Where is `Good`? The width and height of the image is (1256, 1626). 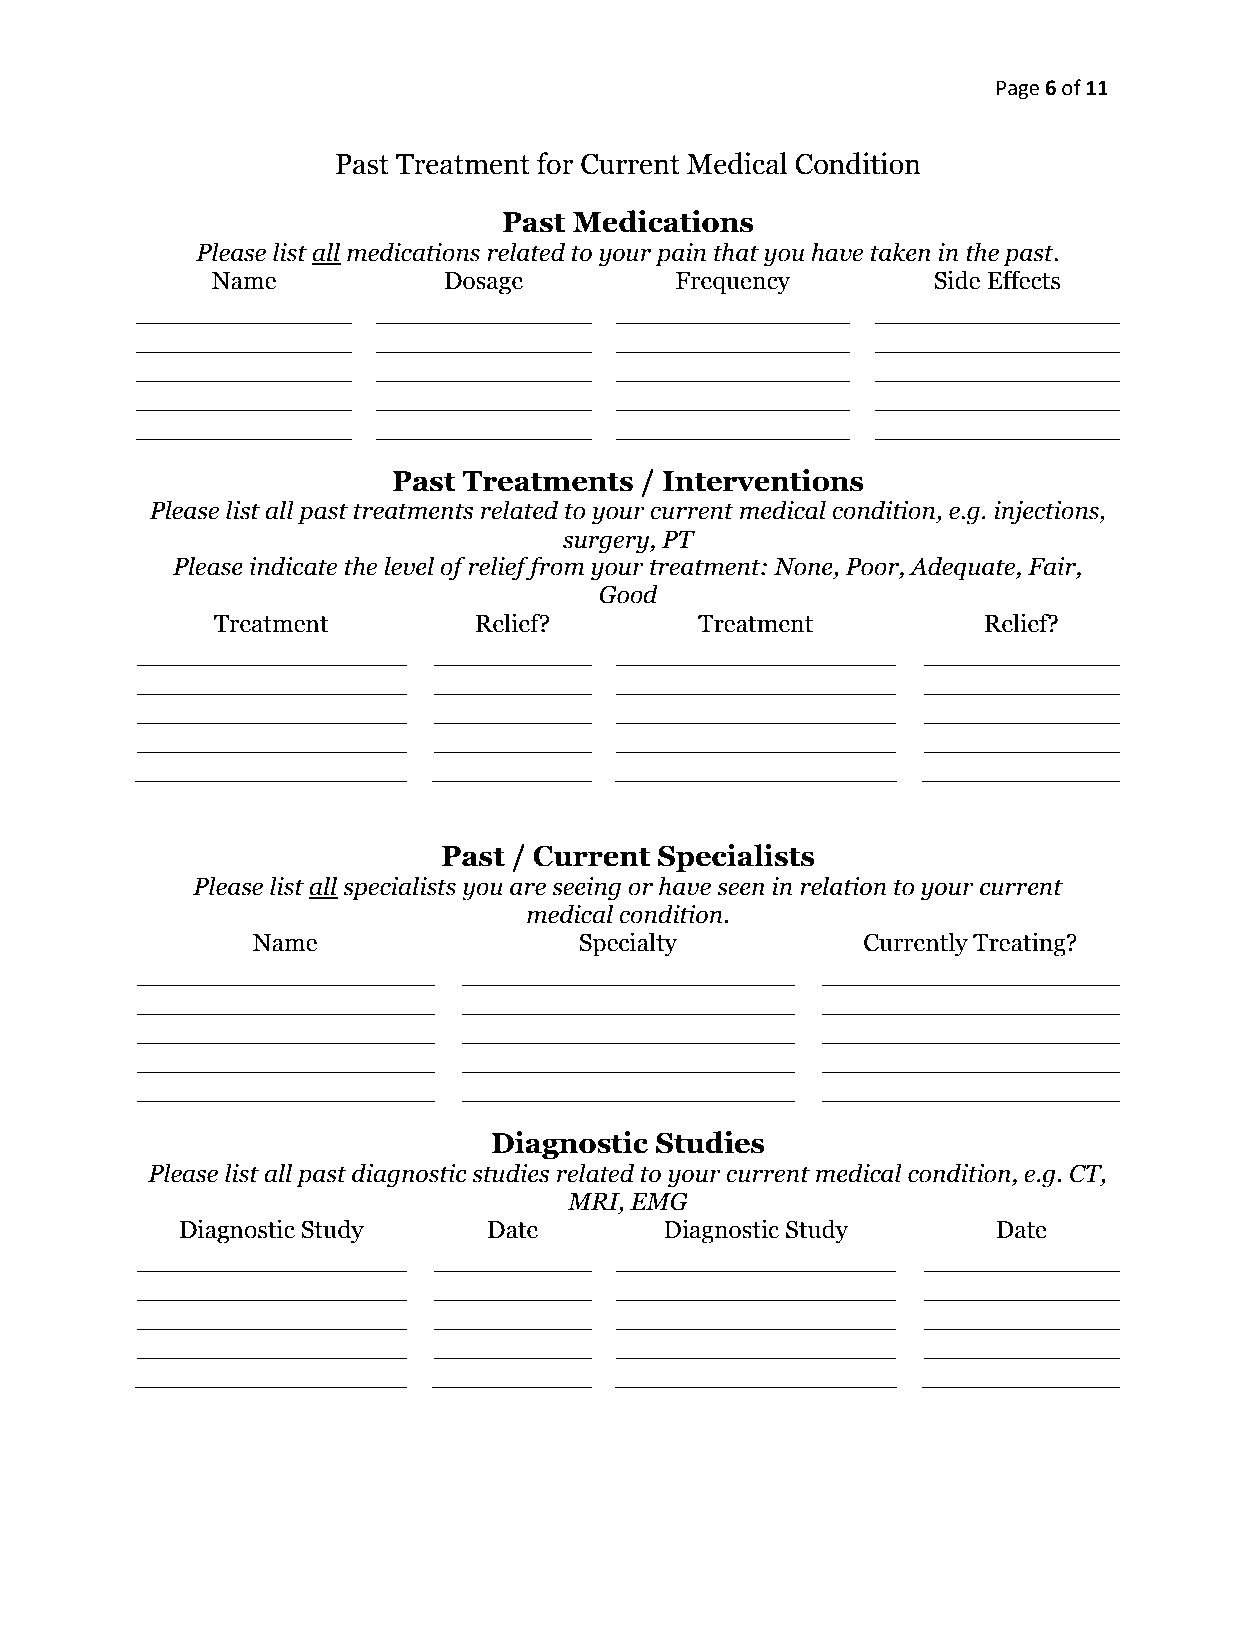 Good is located at coordinates (628, 594).
